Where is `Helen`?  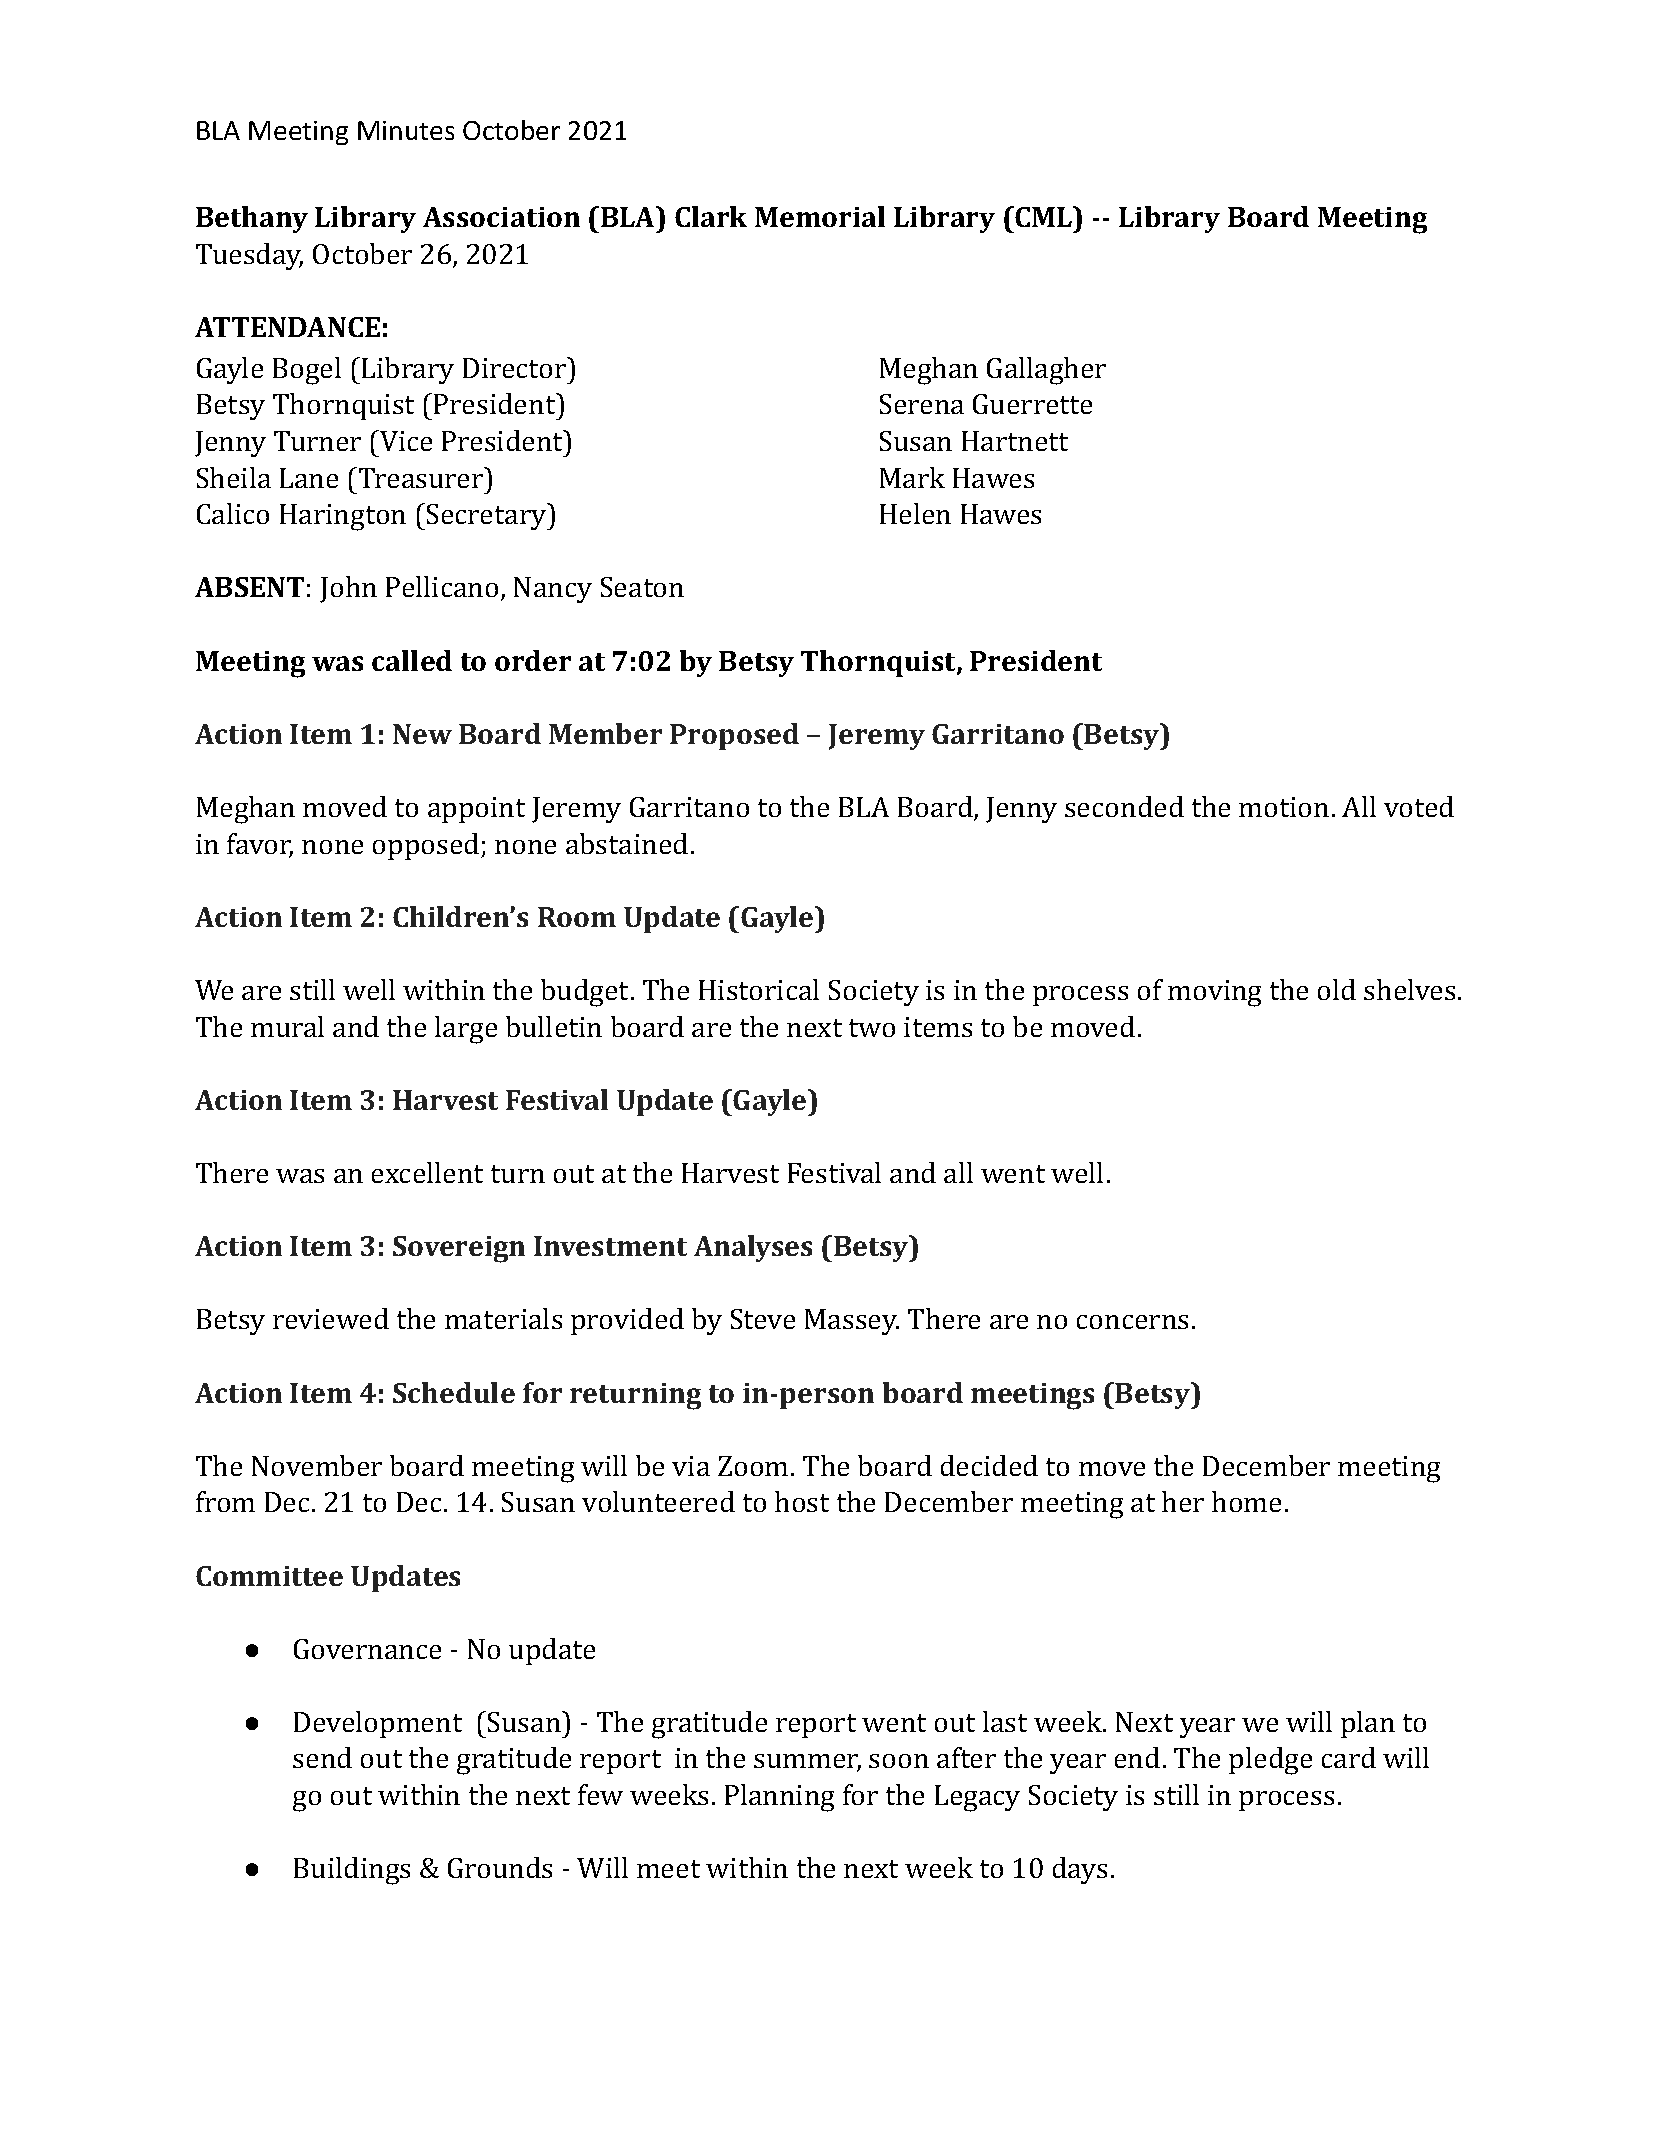 Helen is located at coordinates (915, 513).
